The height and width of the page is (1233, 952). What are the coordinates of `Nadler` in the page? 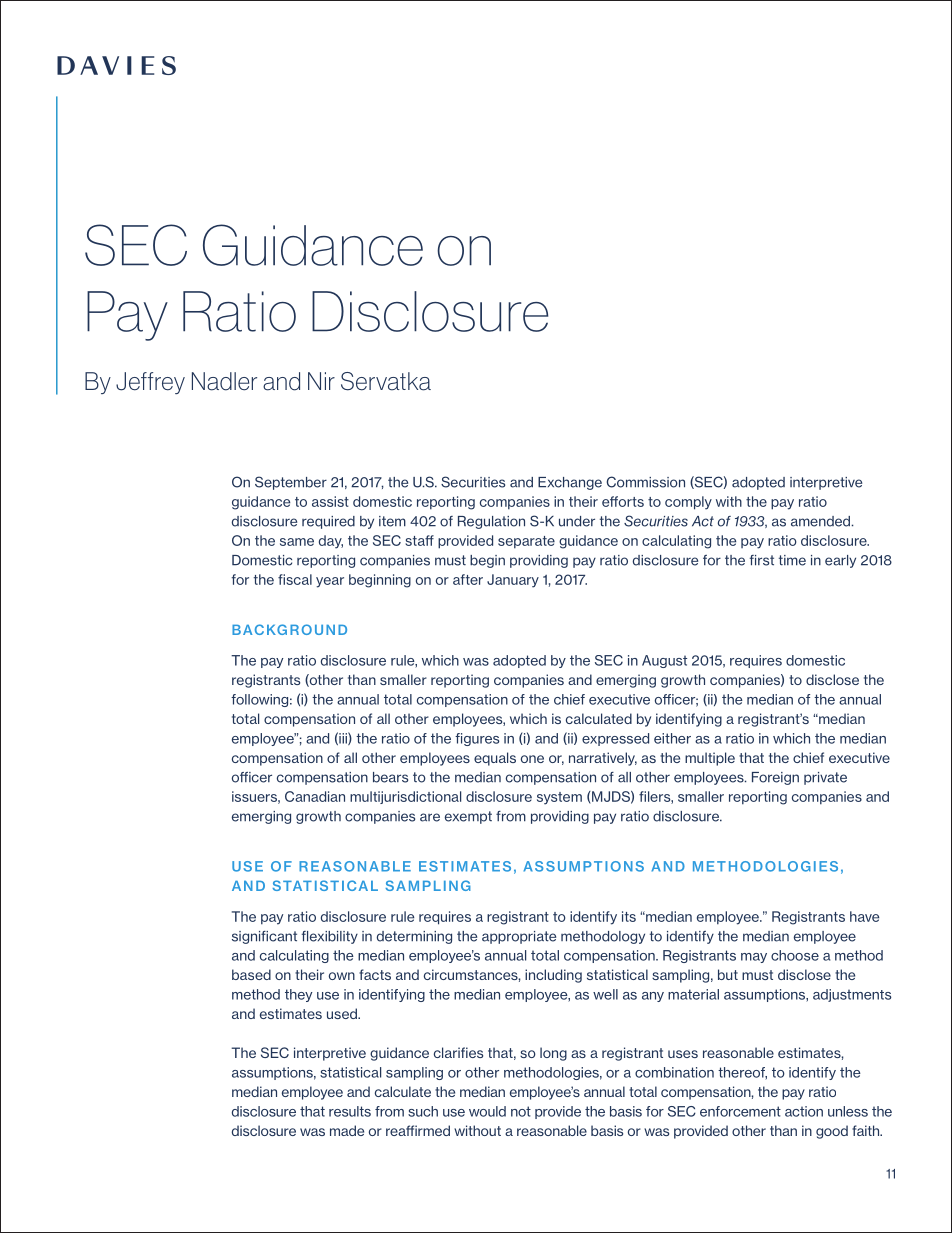 It's located at (224, 381).
